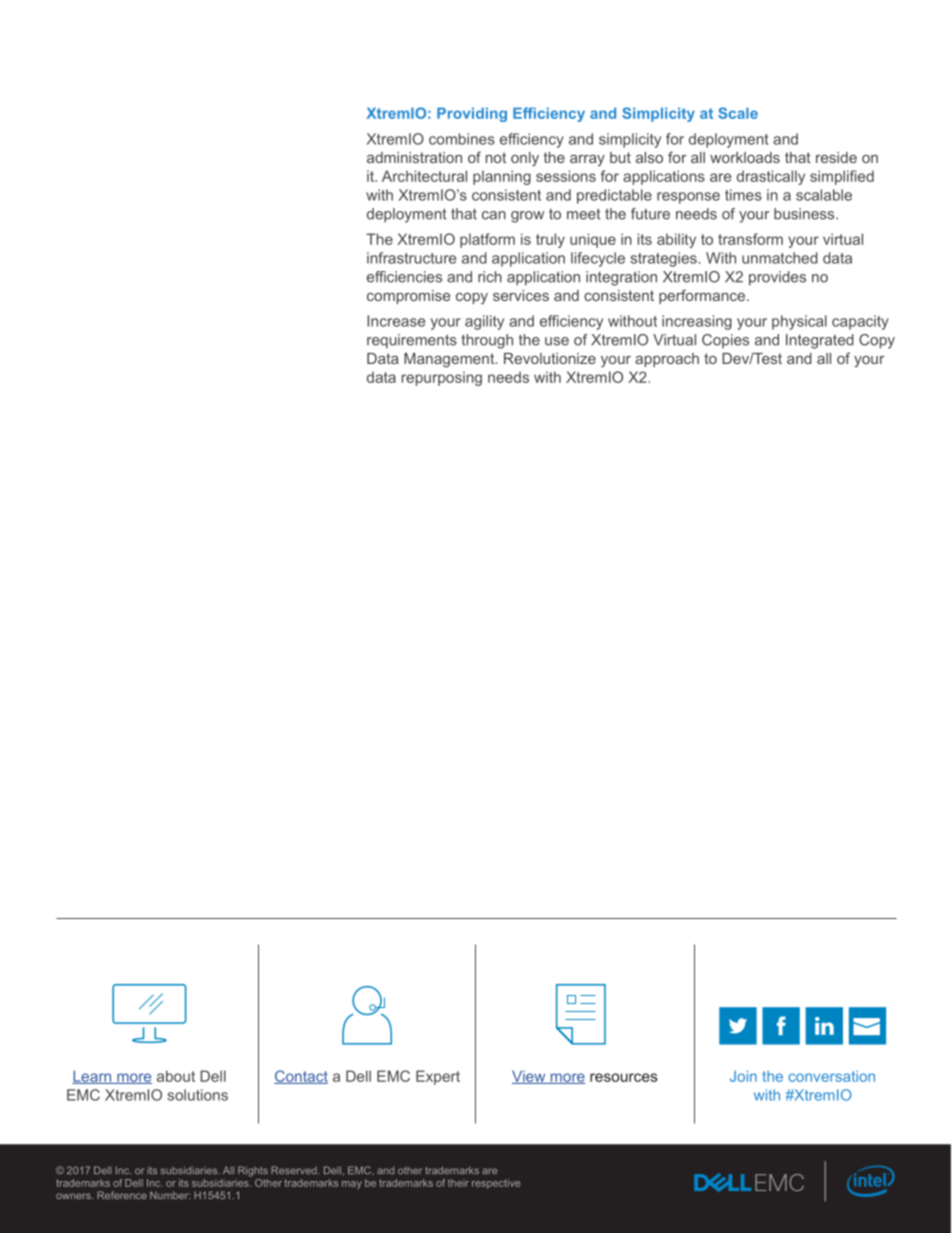 The height and width of the document is (1233, 952). What do you see at coordinates (450, 360) in the document?
I see `Management` at bounding box center [450, 360].
